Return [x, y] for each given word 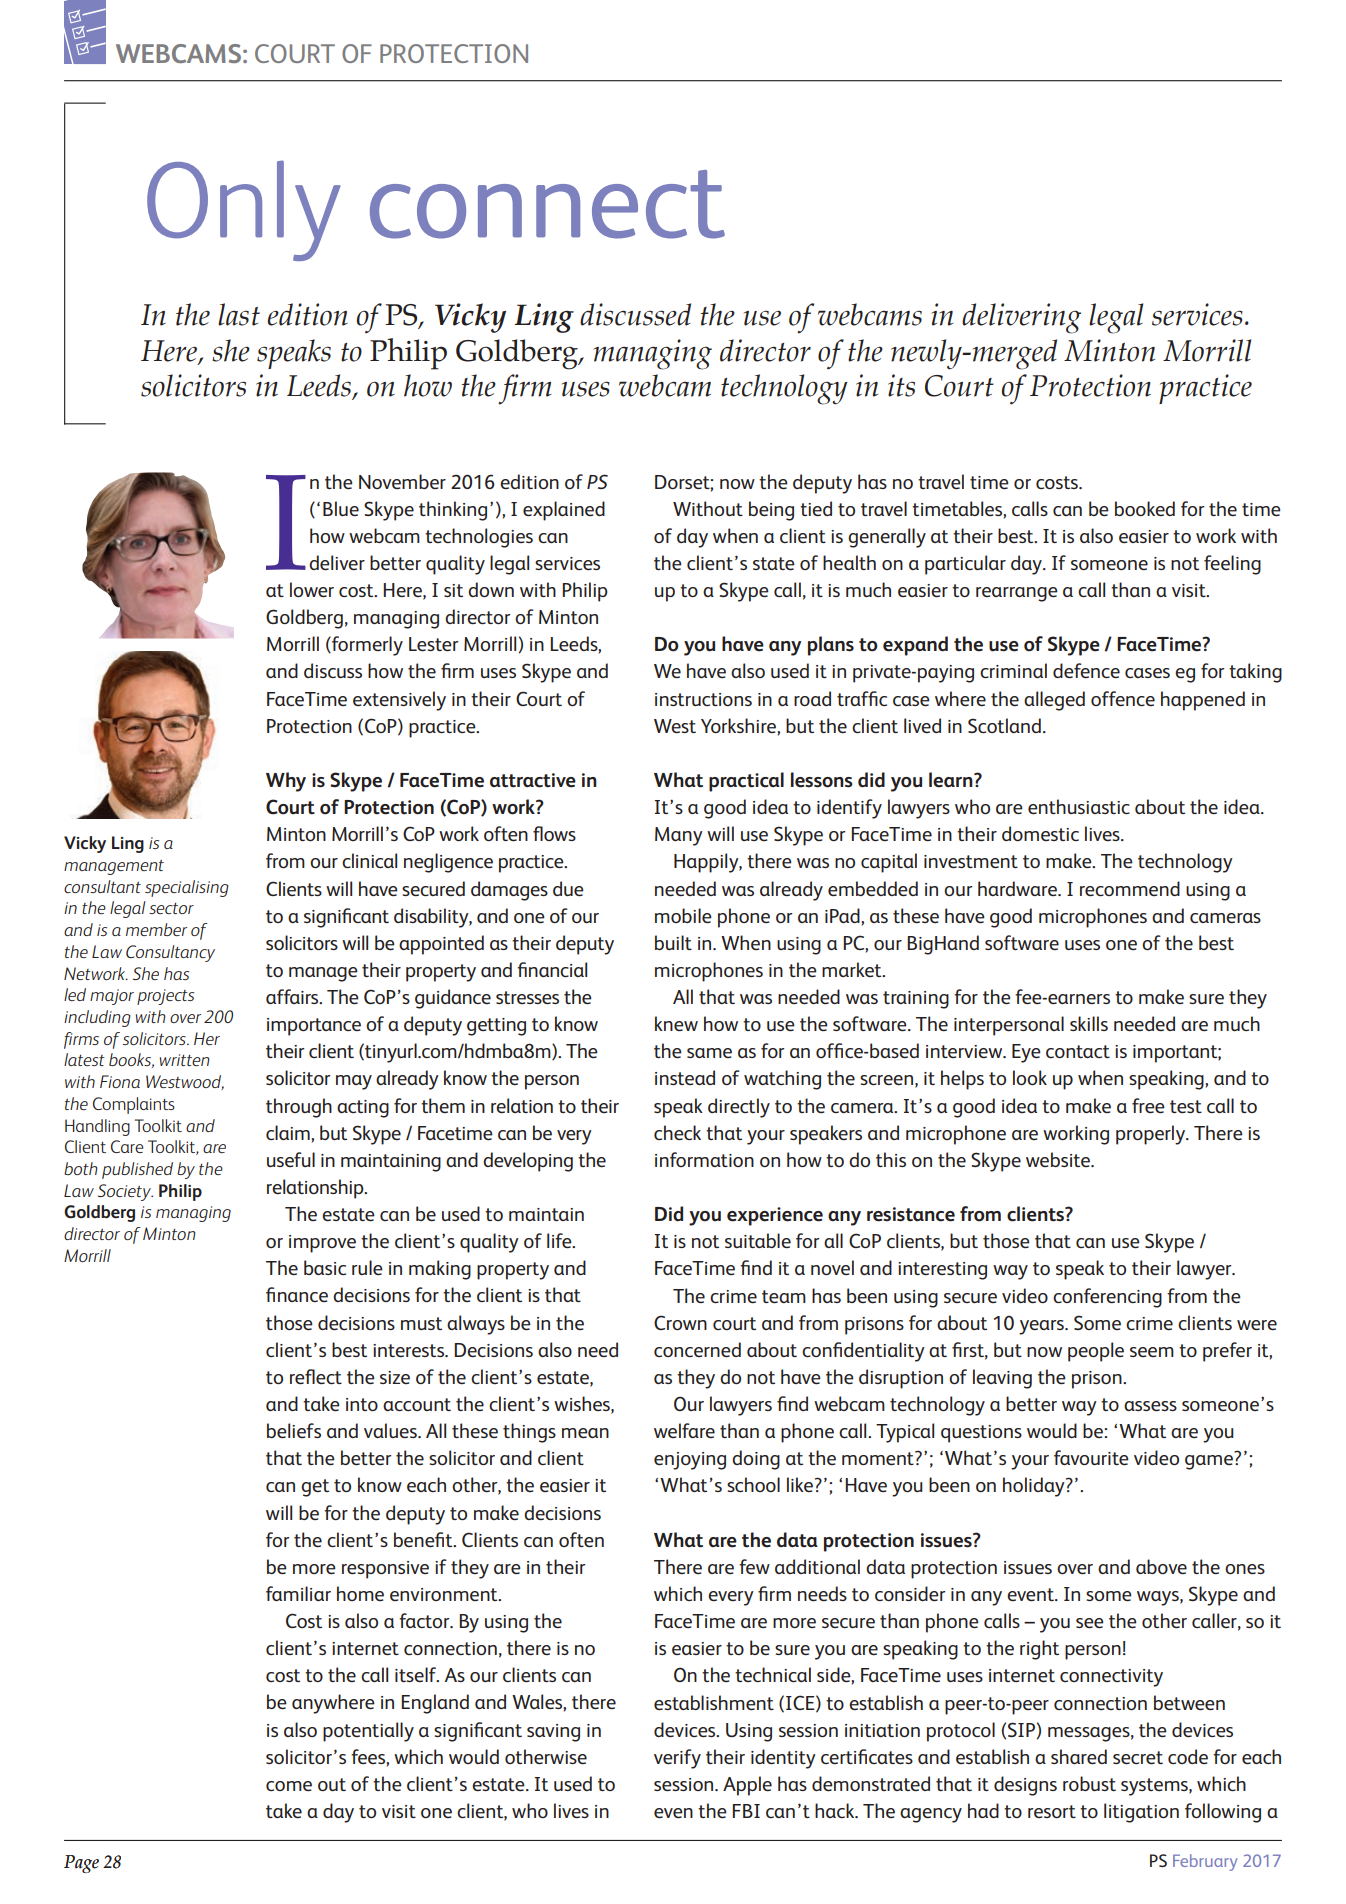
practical [746, 782]
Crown [680, 1322]
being [771, 511]
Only [244, 210]
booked [1145, 508]
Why [286, 782]
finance [297, 1294]
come [289, 1786]
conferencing [1107, 1298]
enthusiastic [1079, 806]
